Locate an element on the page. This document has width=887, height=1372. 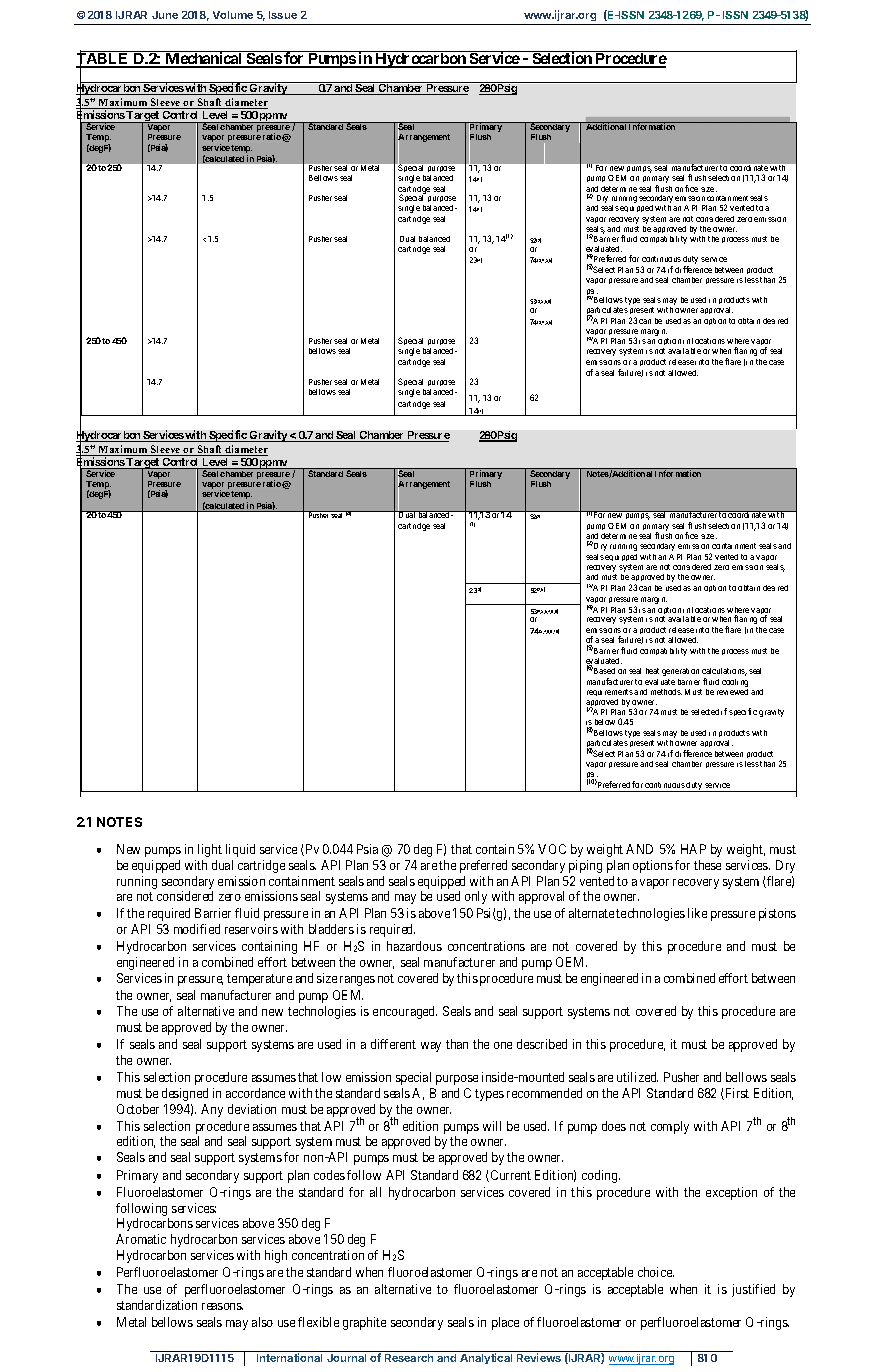
Volume is located at coordinates (233, 15).
